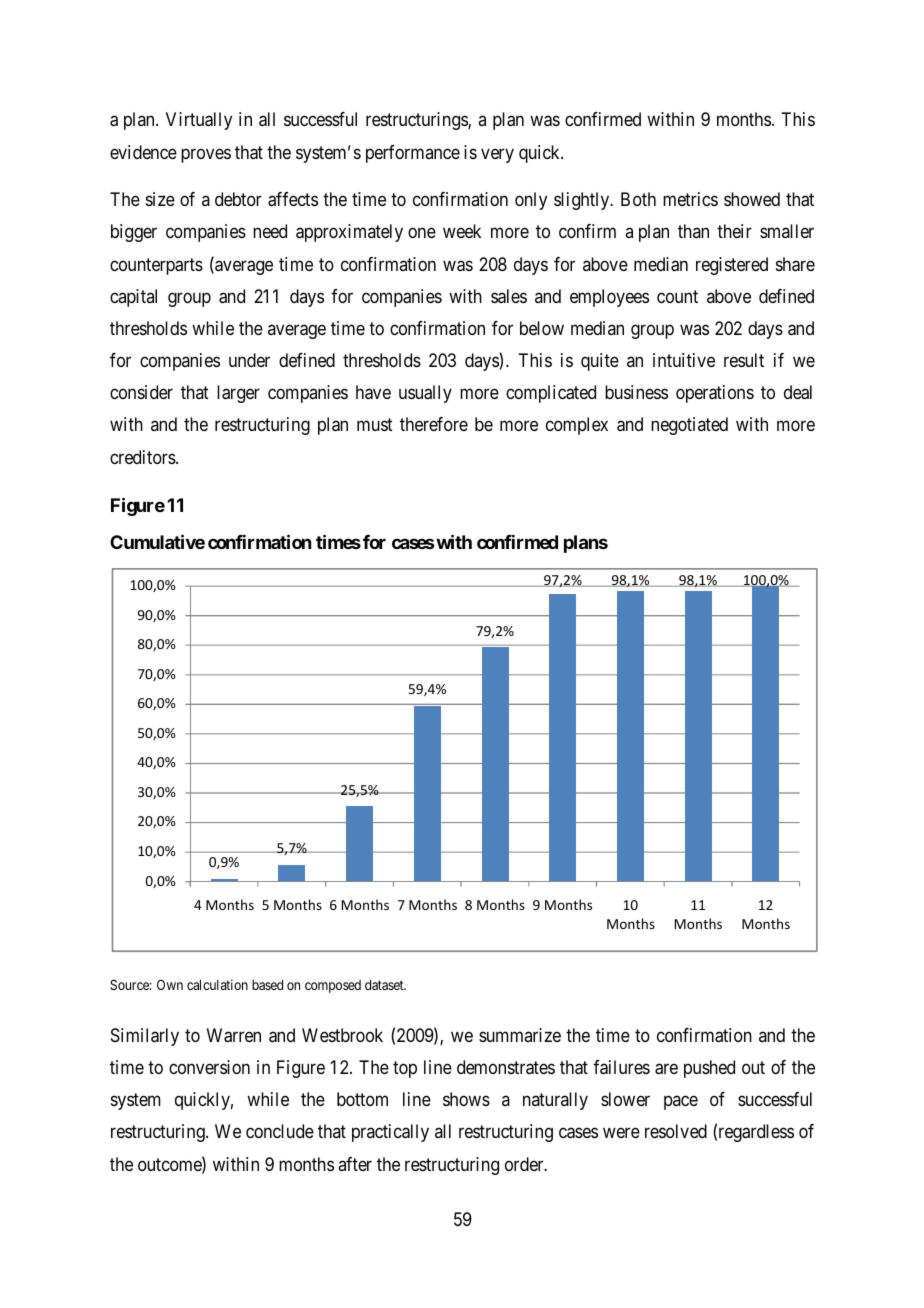 Image resolution: width=924 pixels, height=1308 pixels. I want to click on creditors, so click(143, 457).
